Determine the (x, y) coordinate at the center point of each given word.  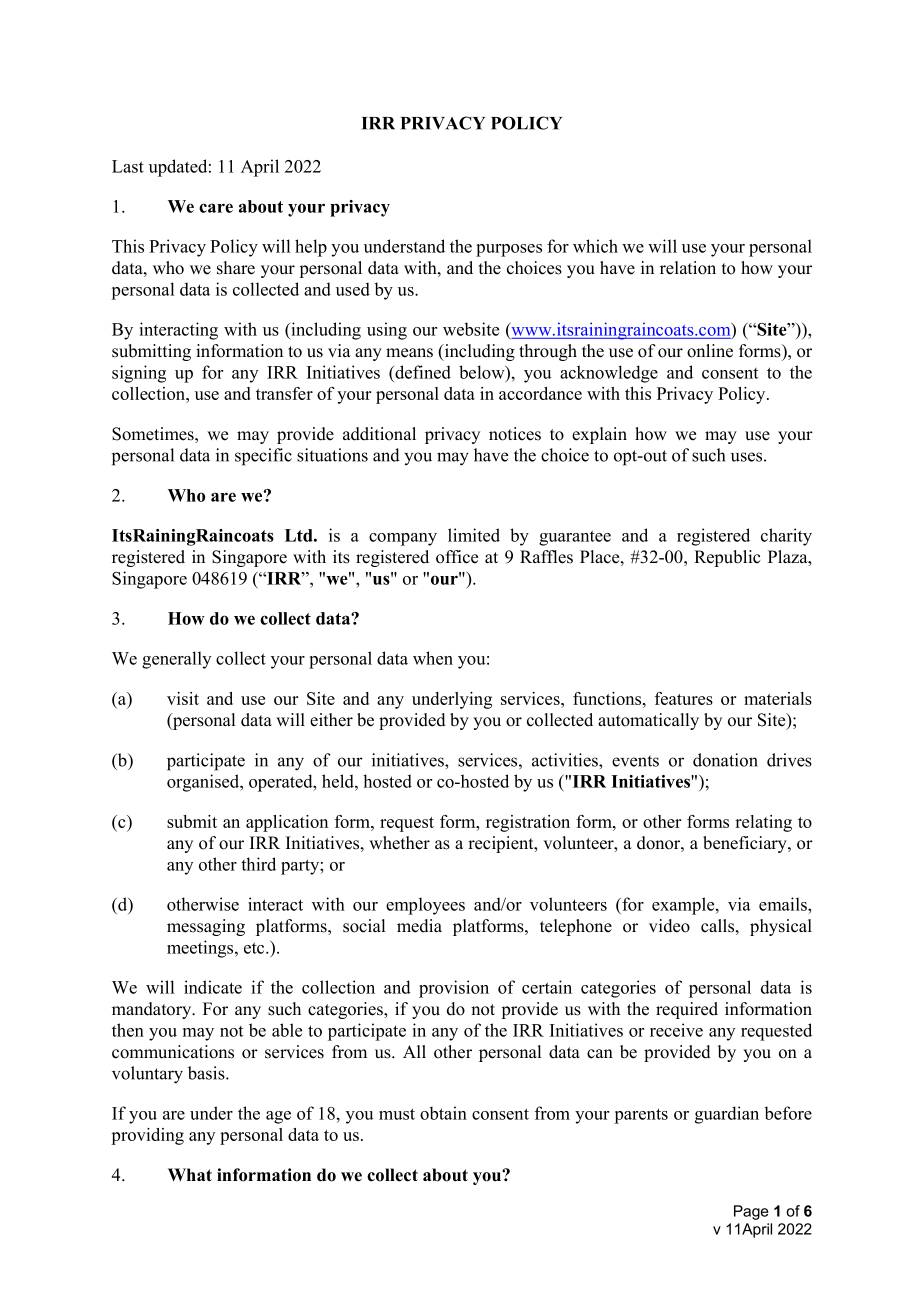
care (216, 208)
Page (751, 1212)
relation (688, 268)
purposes (509, 250)
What (190, 1174)
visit (183, 698)
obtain (443, 1113)
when (433, 658)
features (684, 698)
